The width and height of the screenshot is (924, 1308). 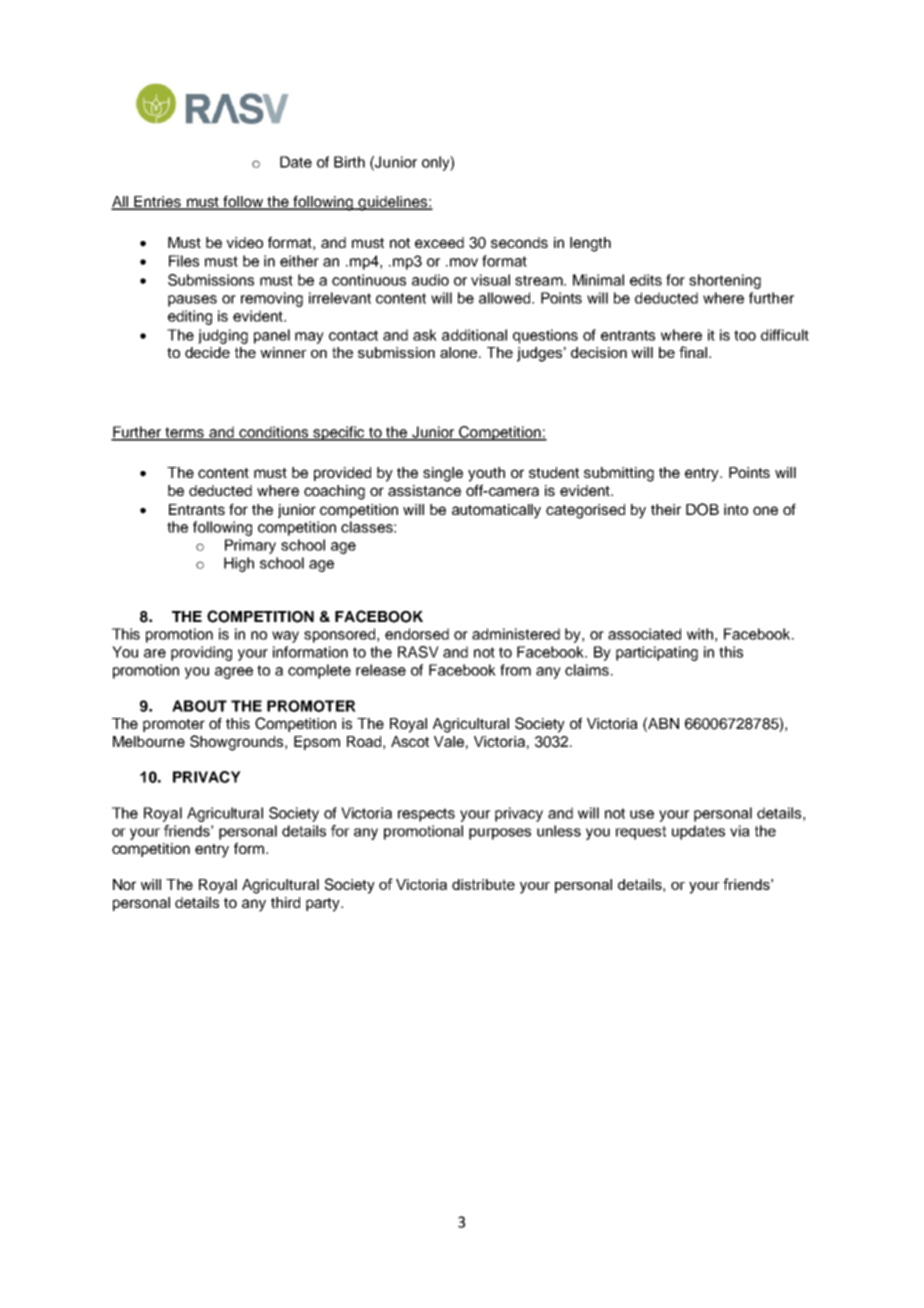 I want to click on decide, so click(x=207, y=352).
